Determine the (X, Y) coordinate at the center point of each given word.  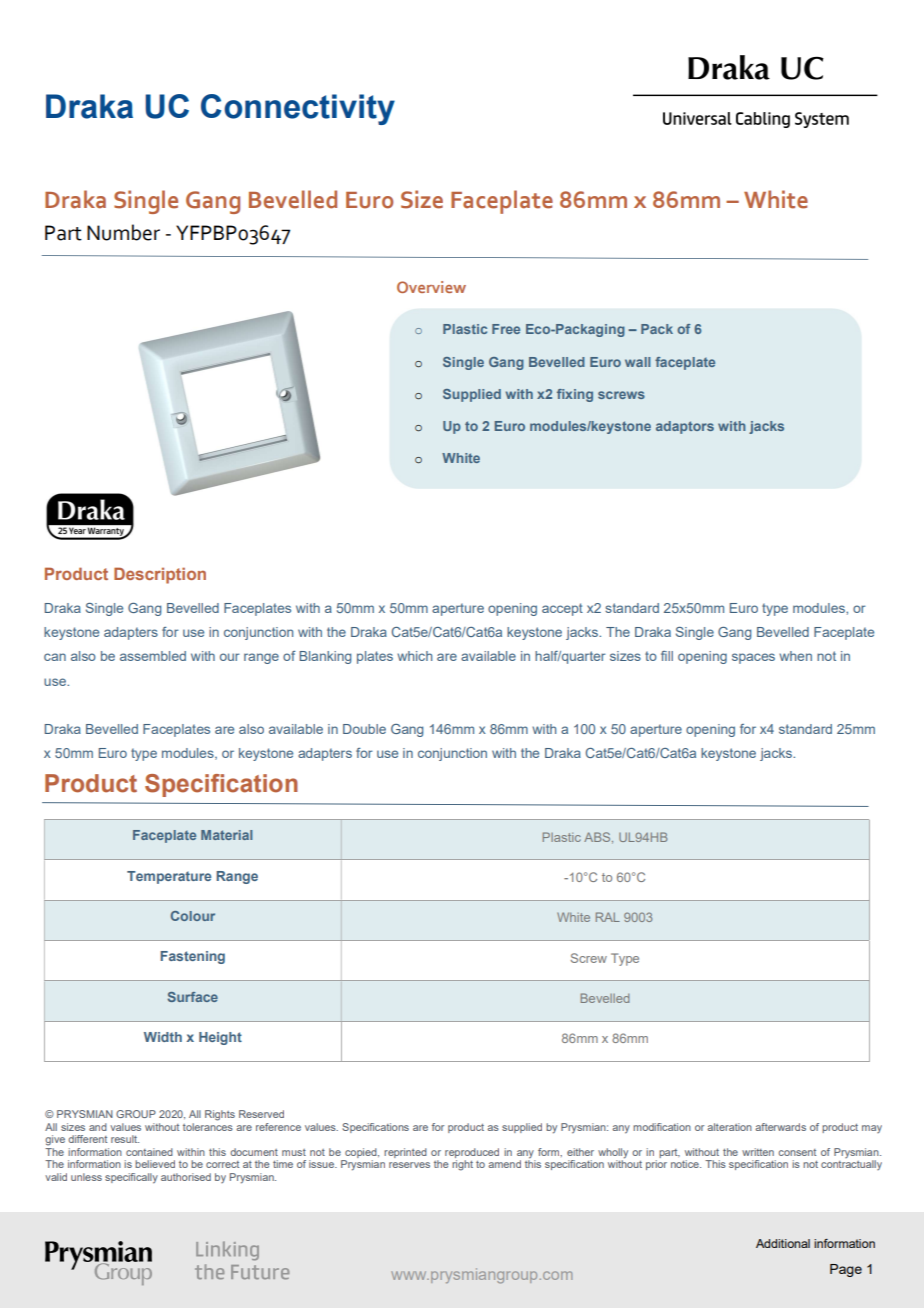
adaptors (685, 427)
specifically (131, 1178)
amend (504, 1164)
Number (123, 232)
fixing (575, 395)
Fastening (192, 957)
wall (637, 362)
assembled (153, 656)
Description (160, 575)
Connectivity (298, 109)
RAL (608, 917)
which (414, 656)
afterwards (780, 1127)
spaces (753, 658)
